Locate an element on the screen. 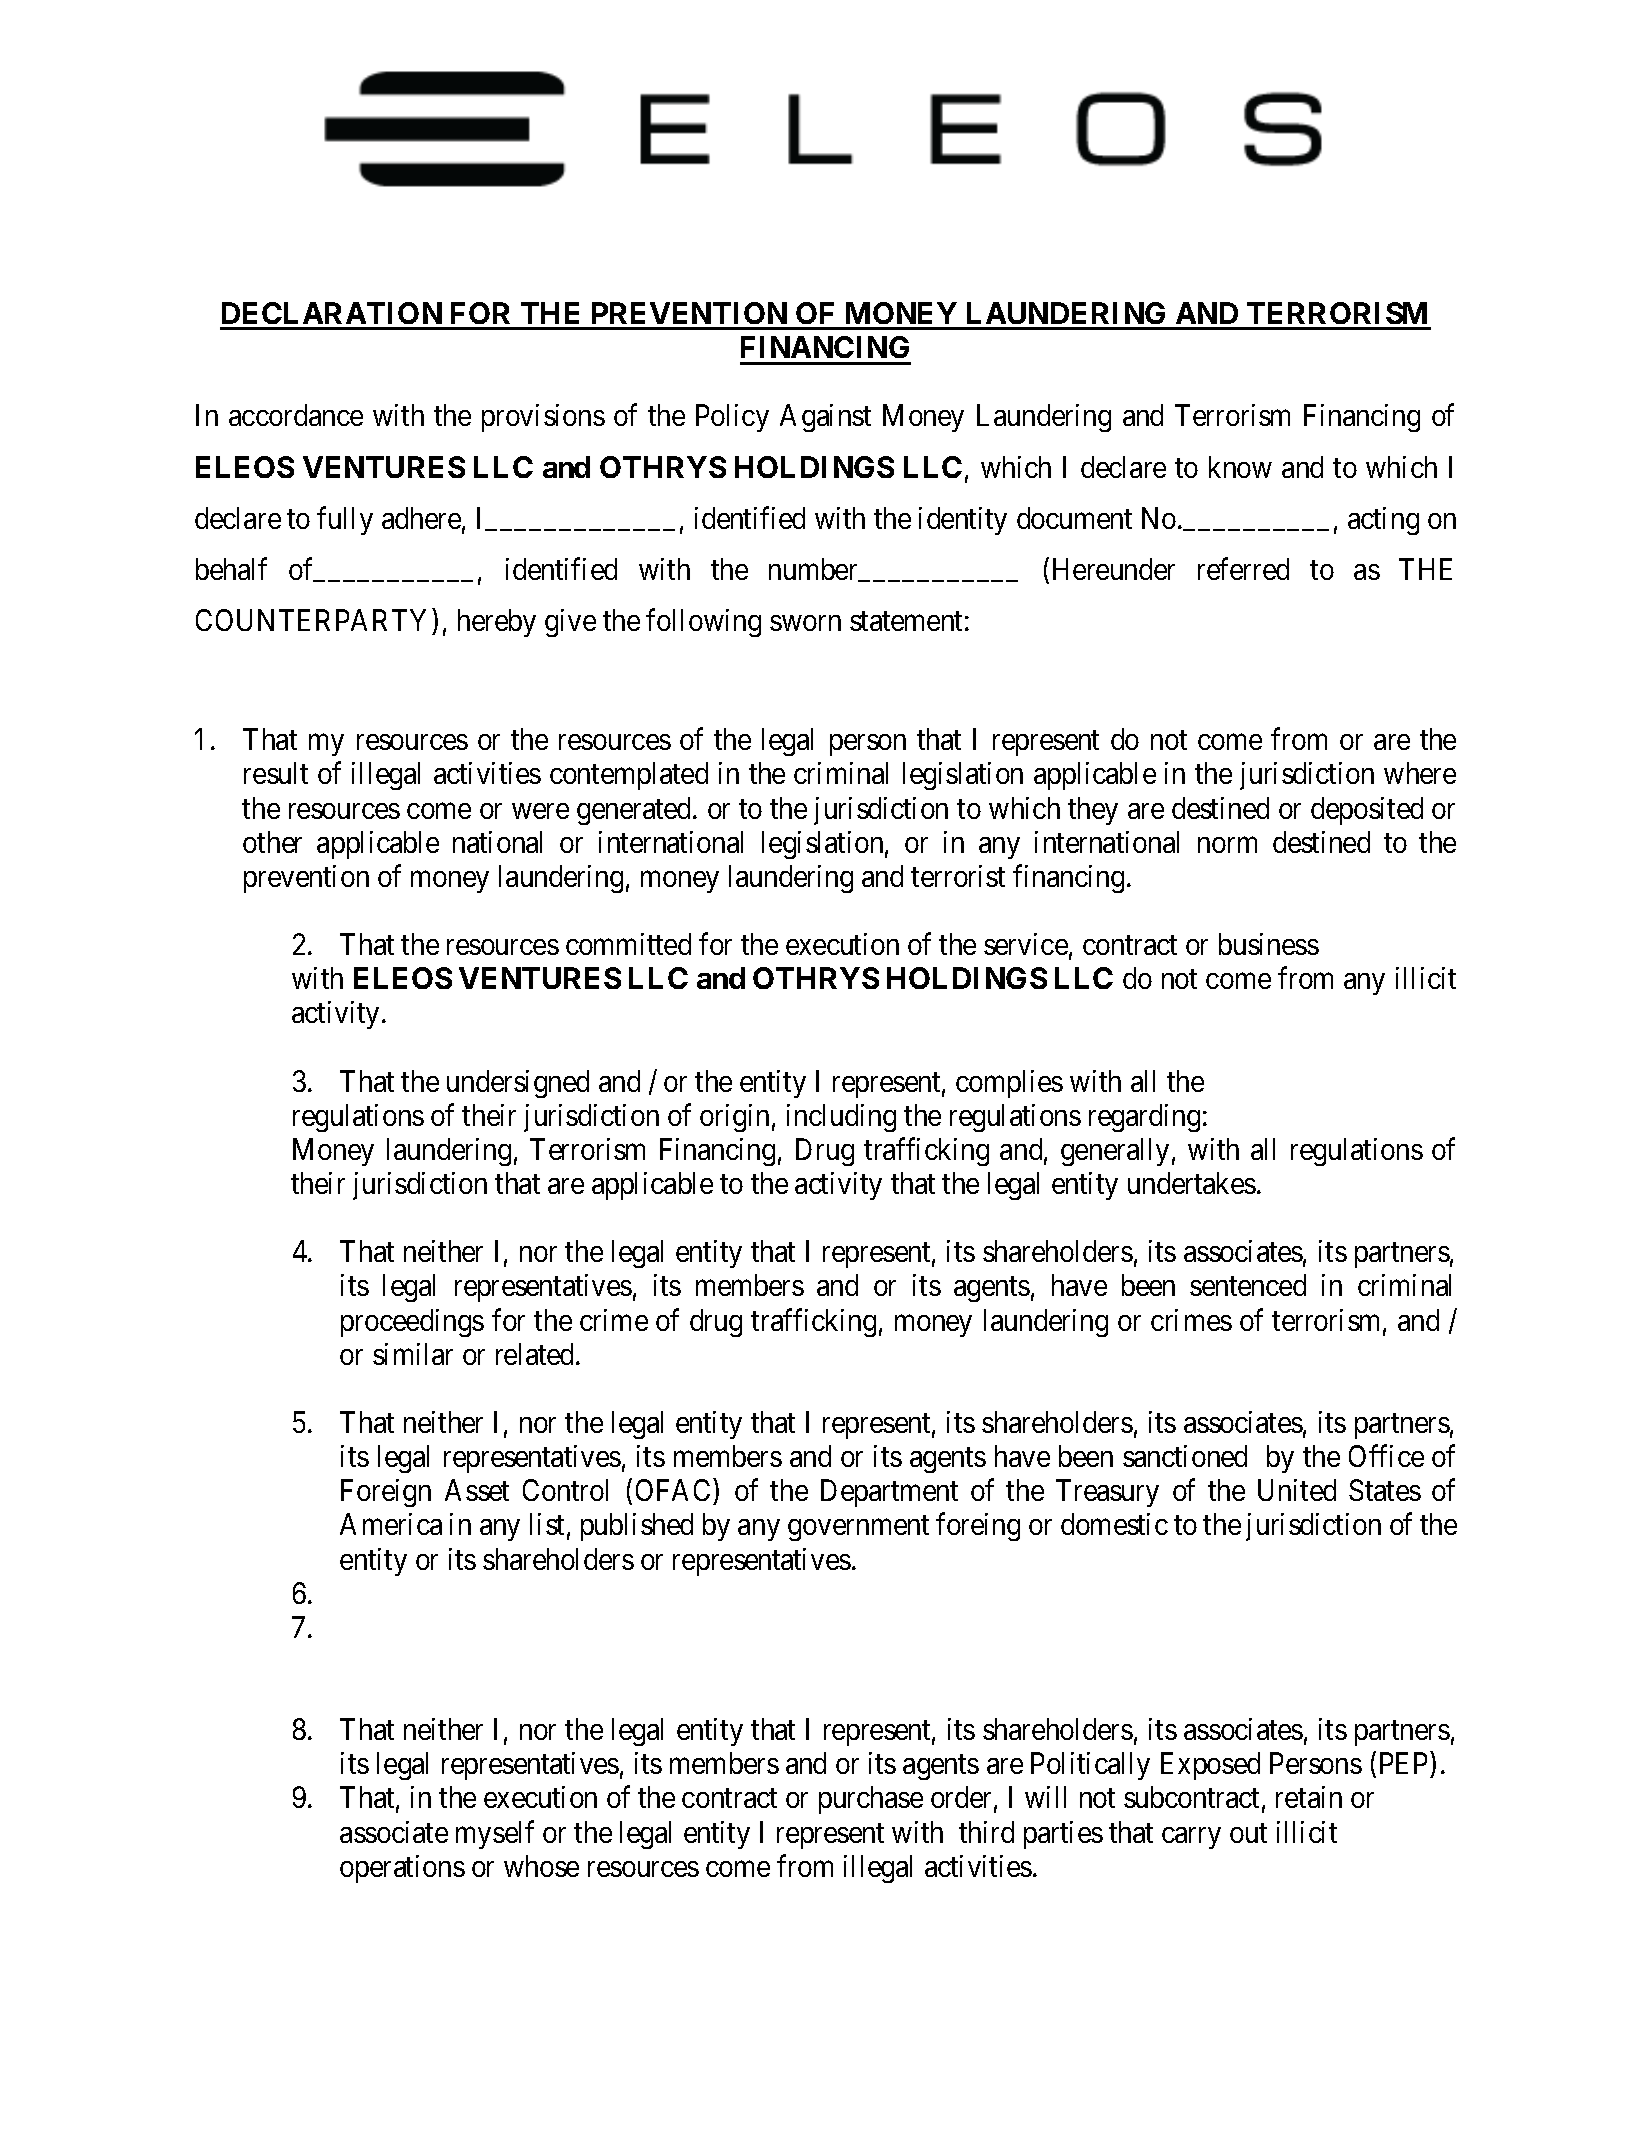 Image resolution: width=1651 pixels, height=2137 pixels. norm is located at coordinates (1227, 845).
